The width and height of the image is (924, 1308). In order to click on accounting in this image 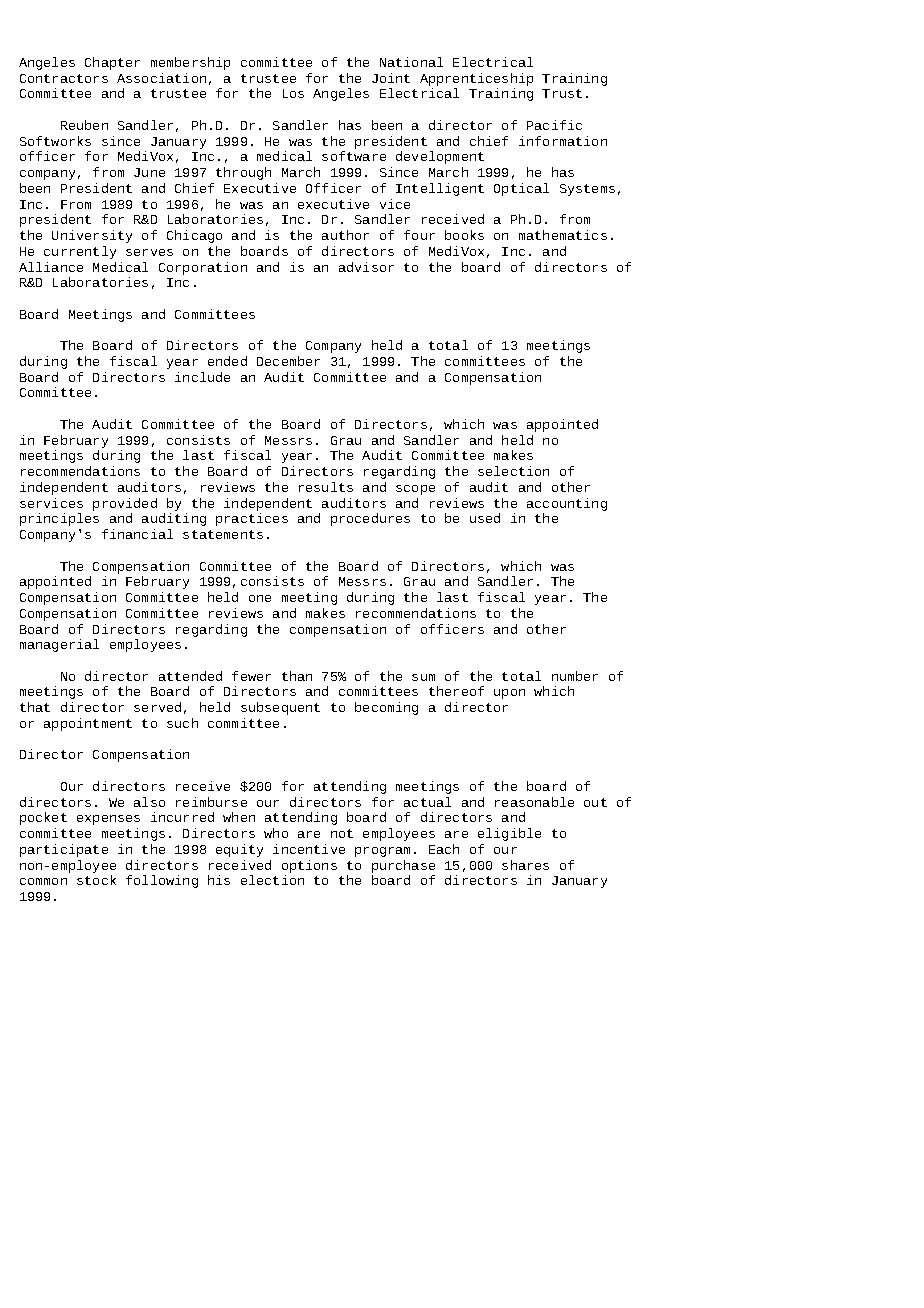, I will do `click(567, 504)`.
